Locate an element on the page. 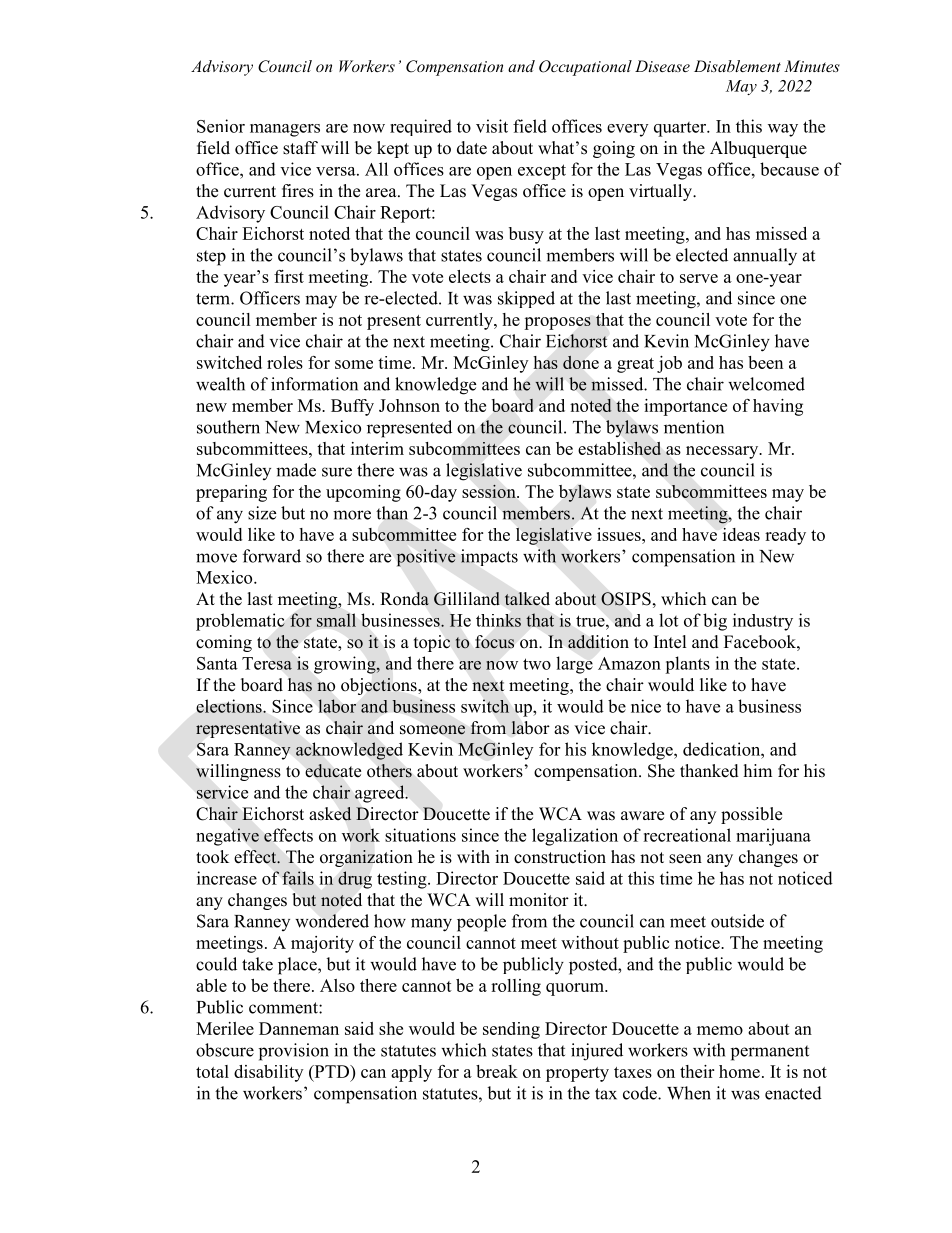 The height and width of the document is (1233, 952). forward is located at coordinates (272, 556).
